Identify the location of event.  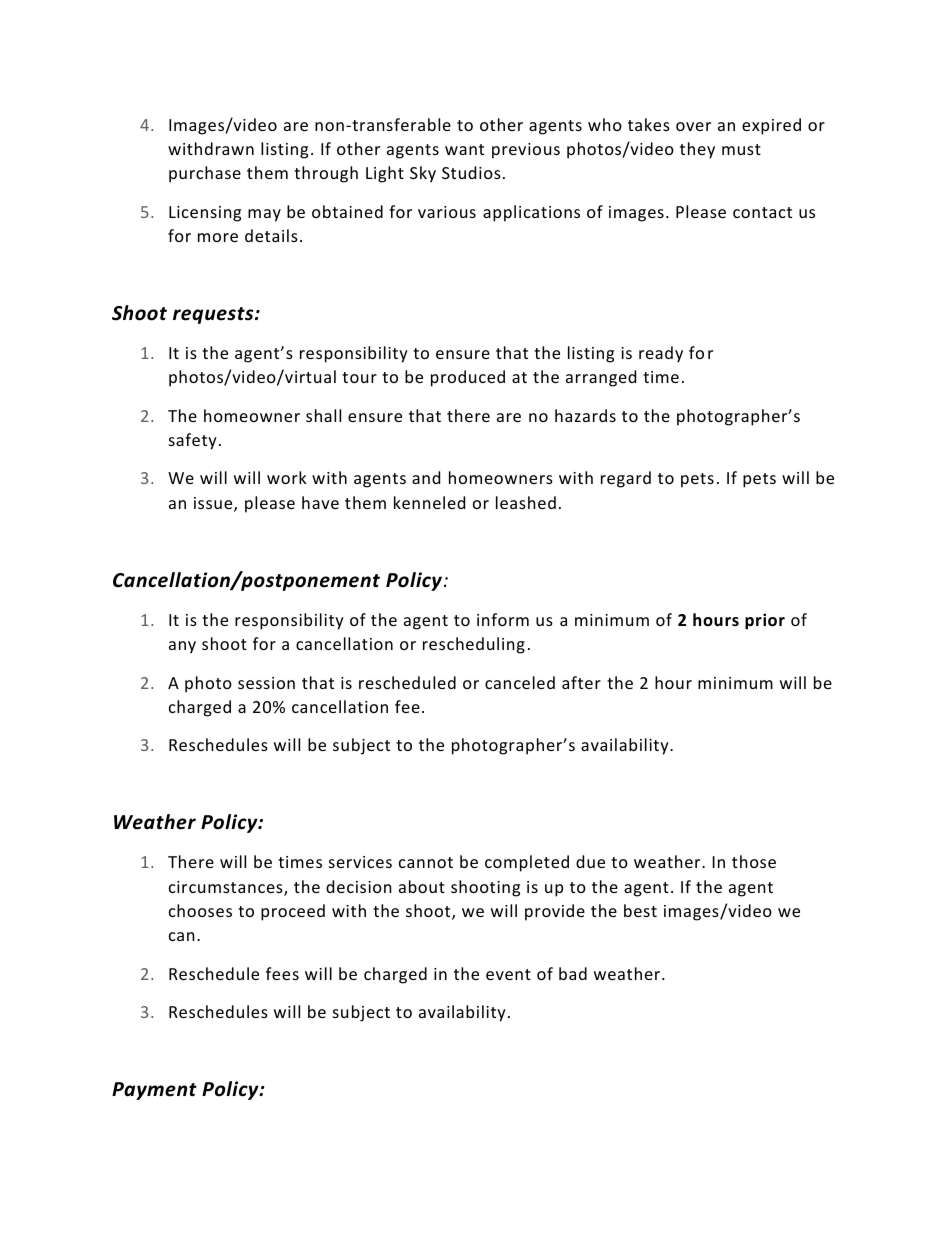
(508, 974).
